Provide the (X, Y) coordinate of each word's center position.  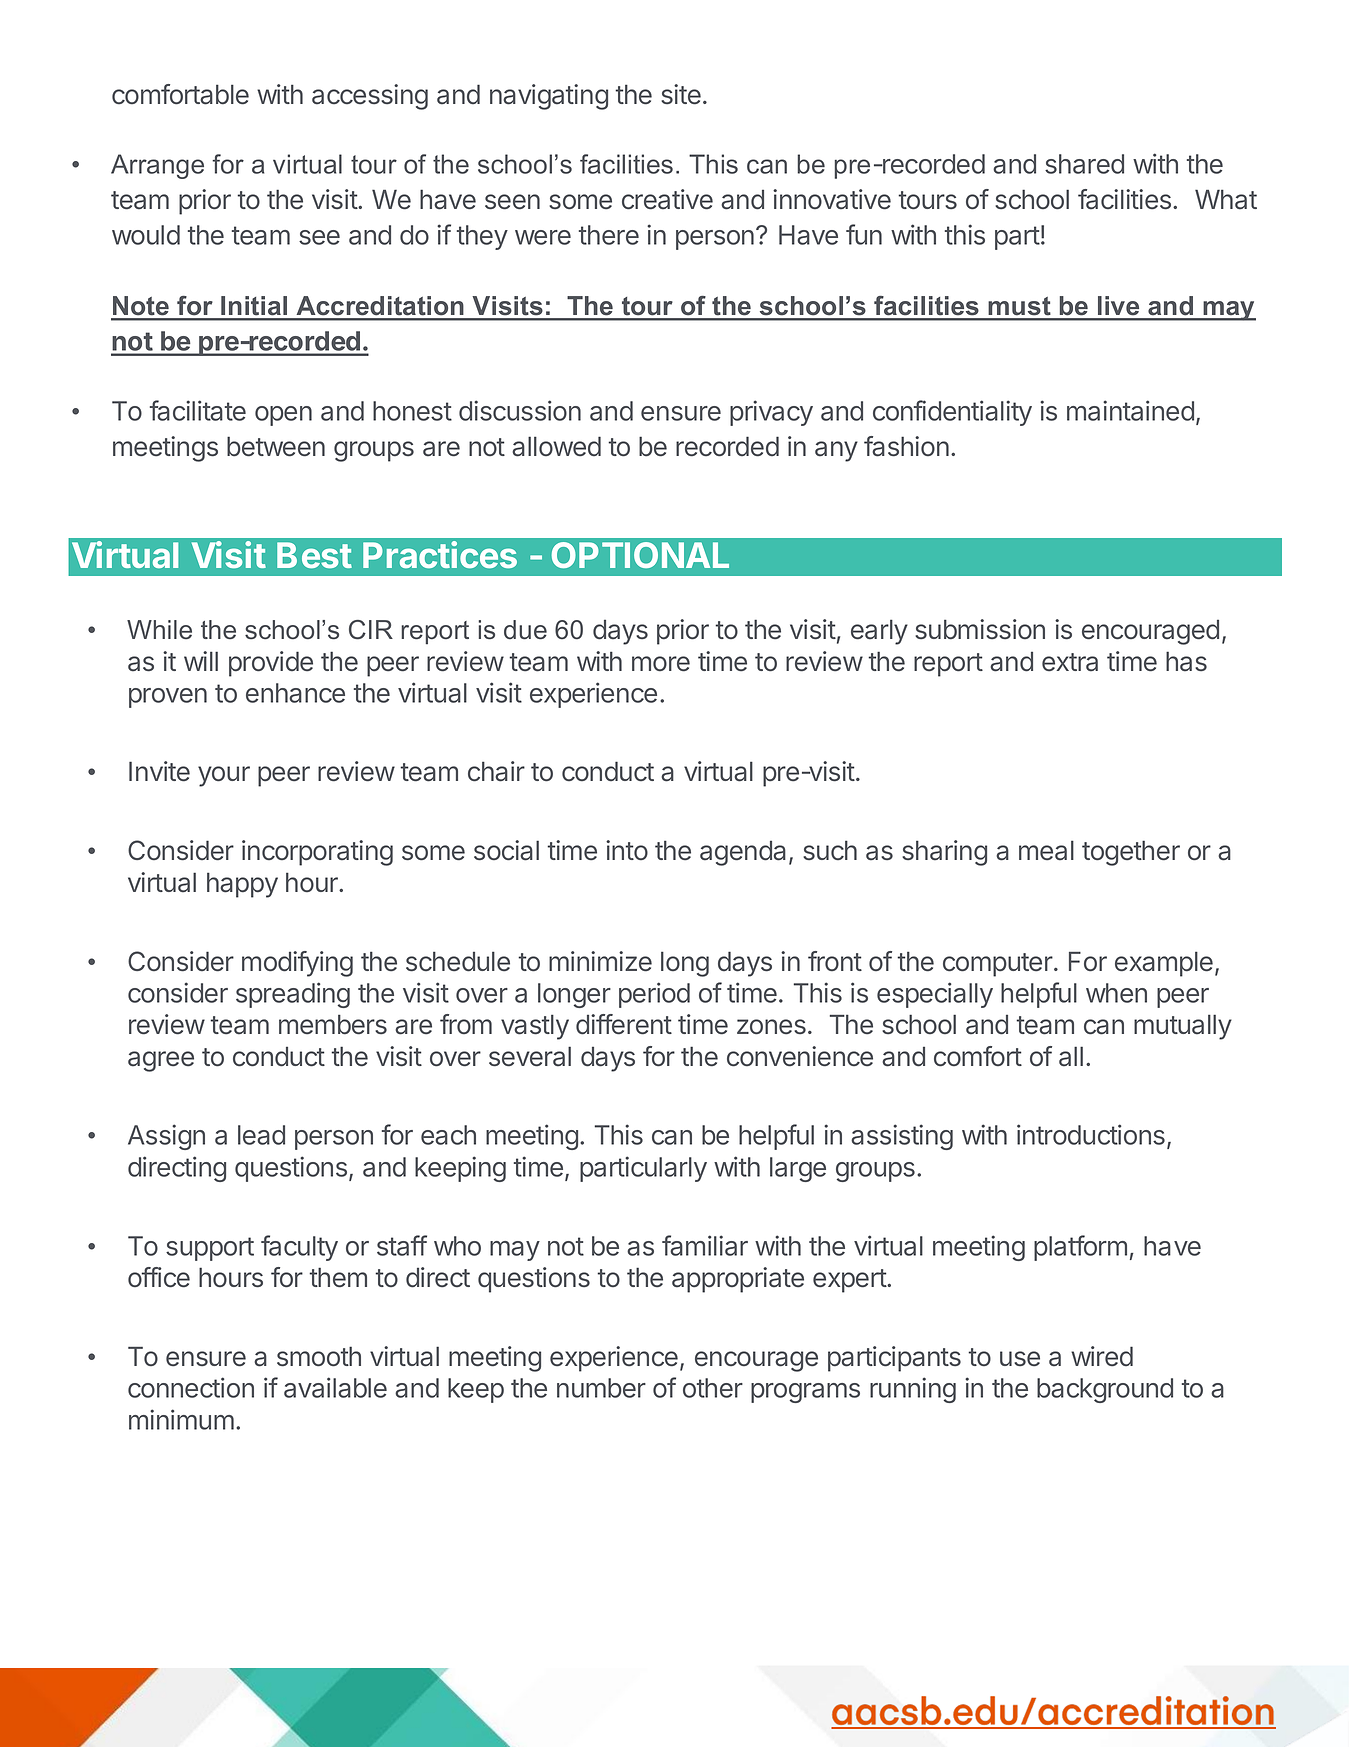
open (283, 416)
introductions (1091, 1134)
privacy (771, 413)
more (661, 664)
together (1131, 853)
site (681, 94)
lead (261, 1135)
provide (271, 664)
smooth (319, 1356)
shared (1084, 164)
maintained (1130, 410)
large (798, 1169)
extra (1070, 662)
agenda (743, 853)
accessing (370, 97)
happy (242, 885)
